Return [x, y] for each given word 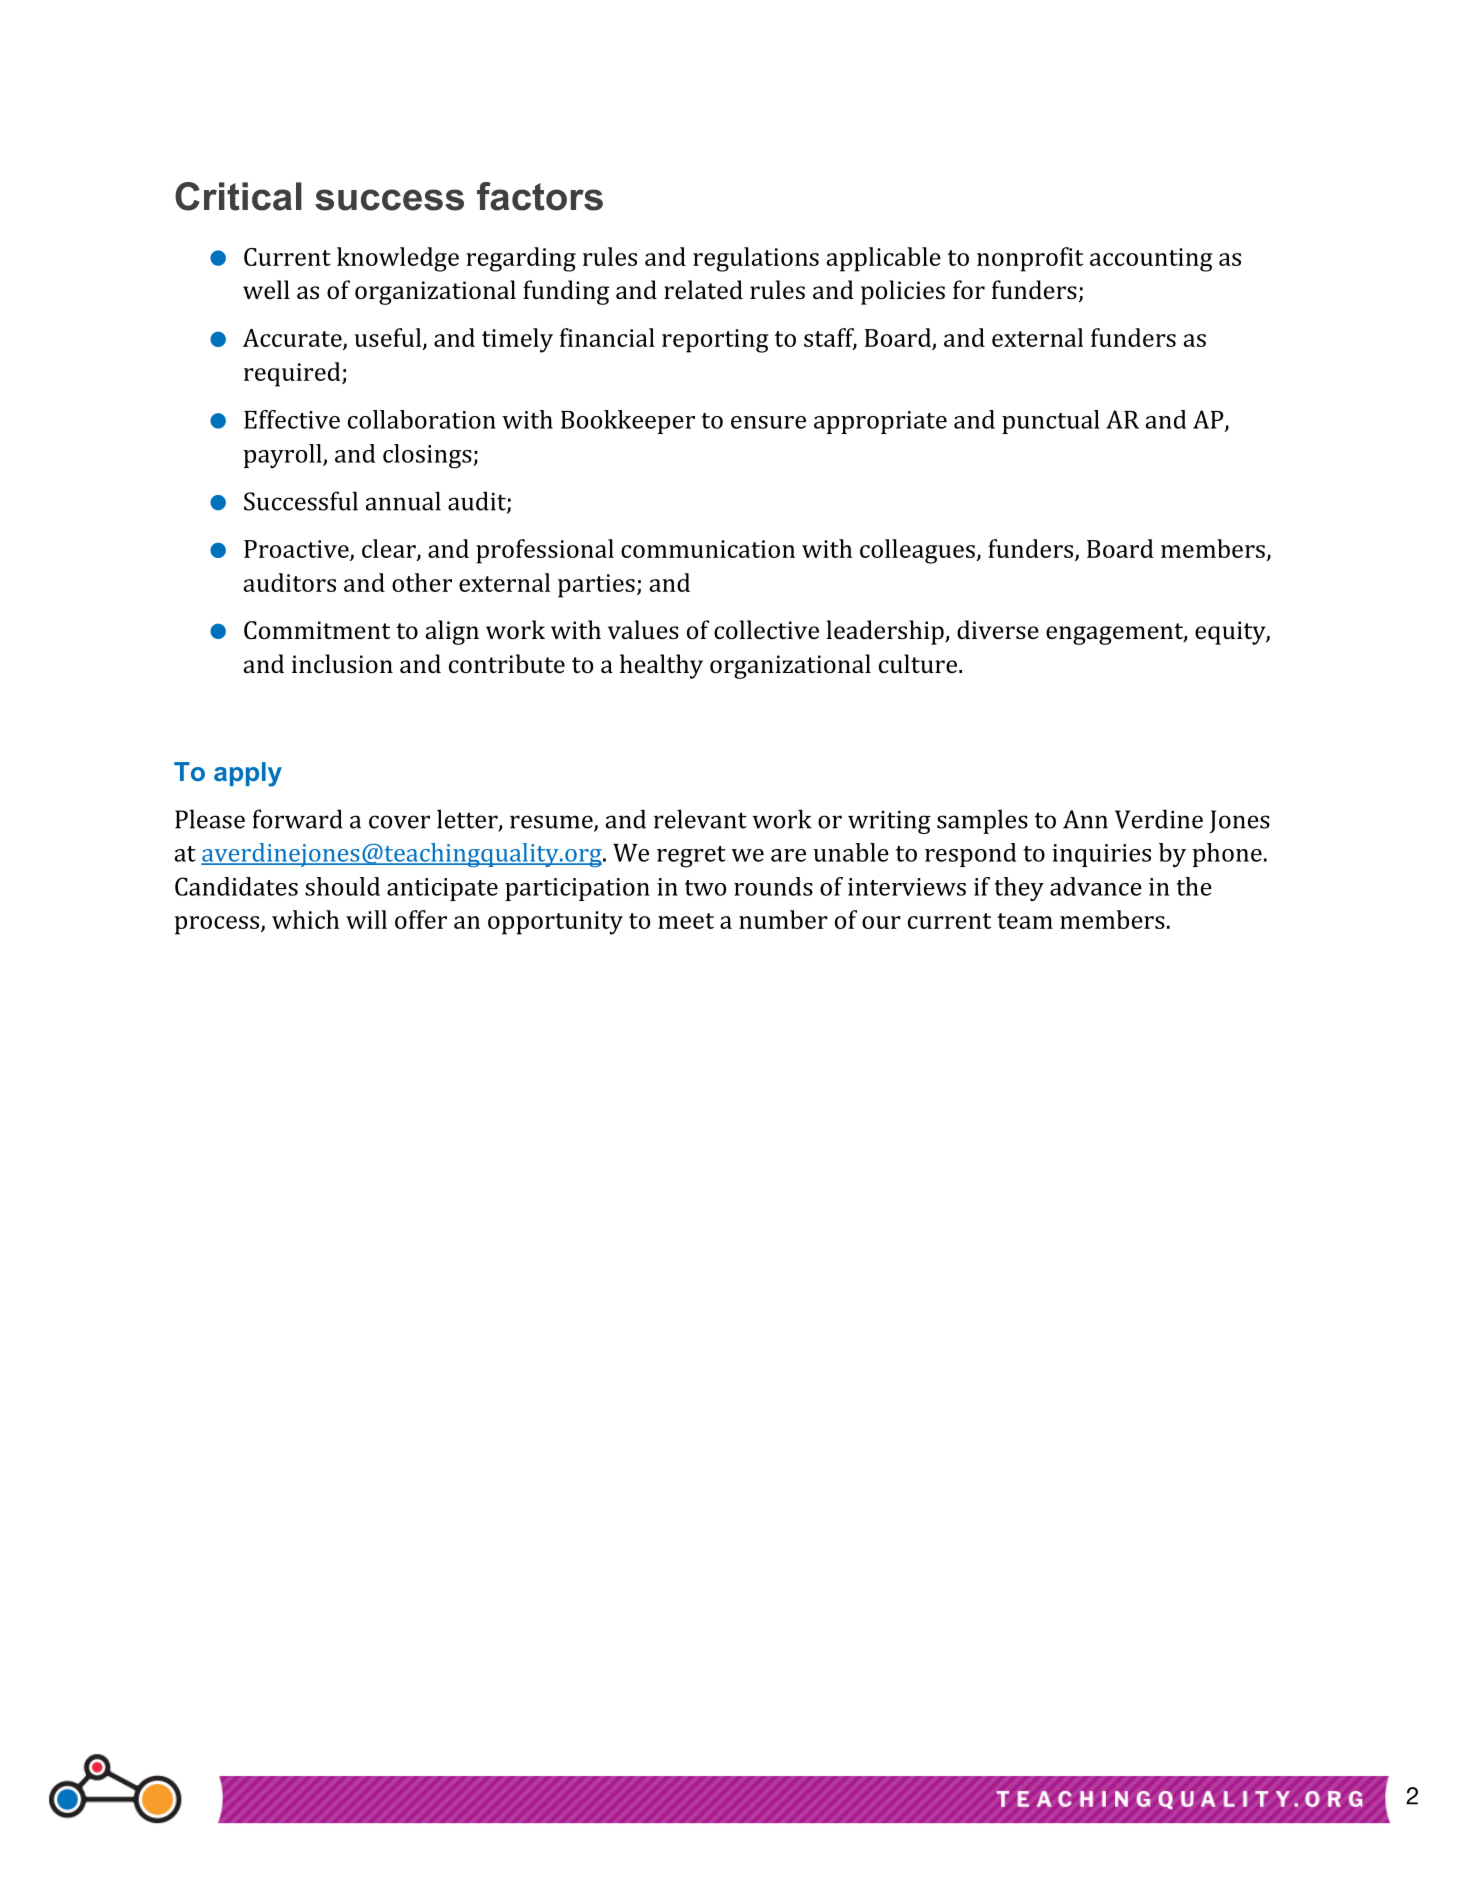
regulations [756, 259]
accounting [1151, 260]
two [705, 888]
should [342, 886]
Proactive [297, 550]
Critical [238, 196]
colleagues [918, 551]
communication [708, 549]
